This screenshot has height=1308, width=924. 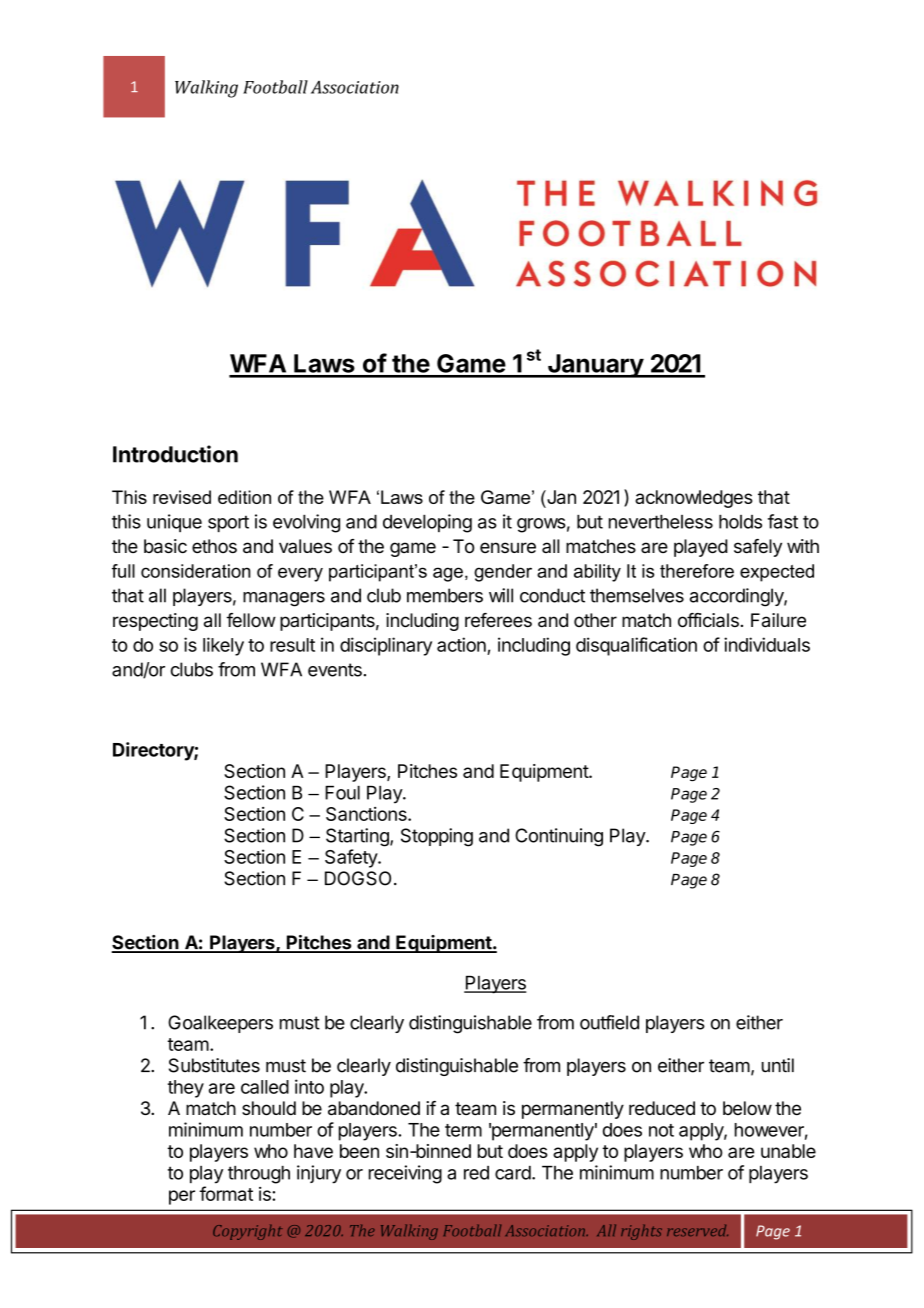 What do you see at coordinates (694, 499) in the screenshot?
I see `acknowledges` at bounding box center [694, 499].
